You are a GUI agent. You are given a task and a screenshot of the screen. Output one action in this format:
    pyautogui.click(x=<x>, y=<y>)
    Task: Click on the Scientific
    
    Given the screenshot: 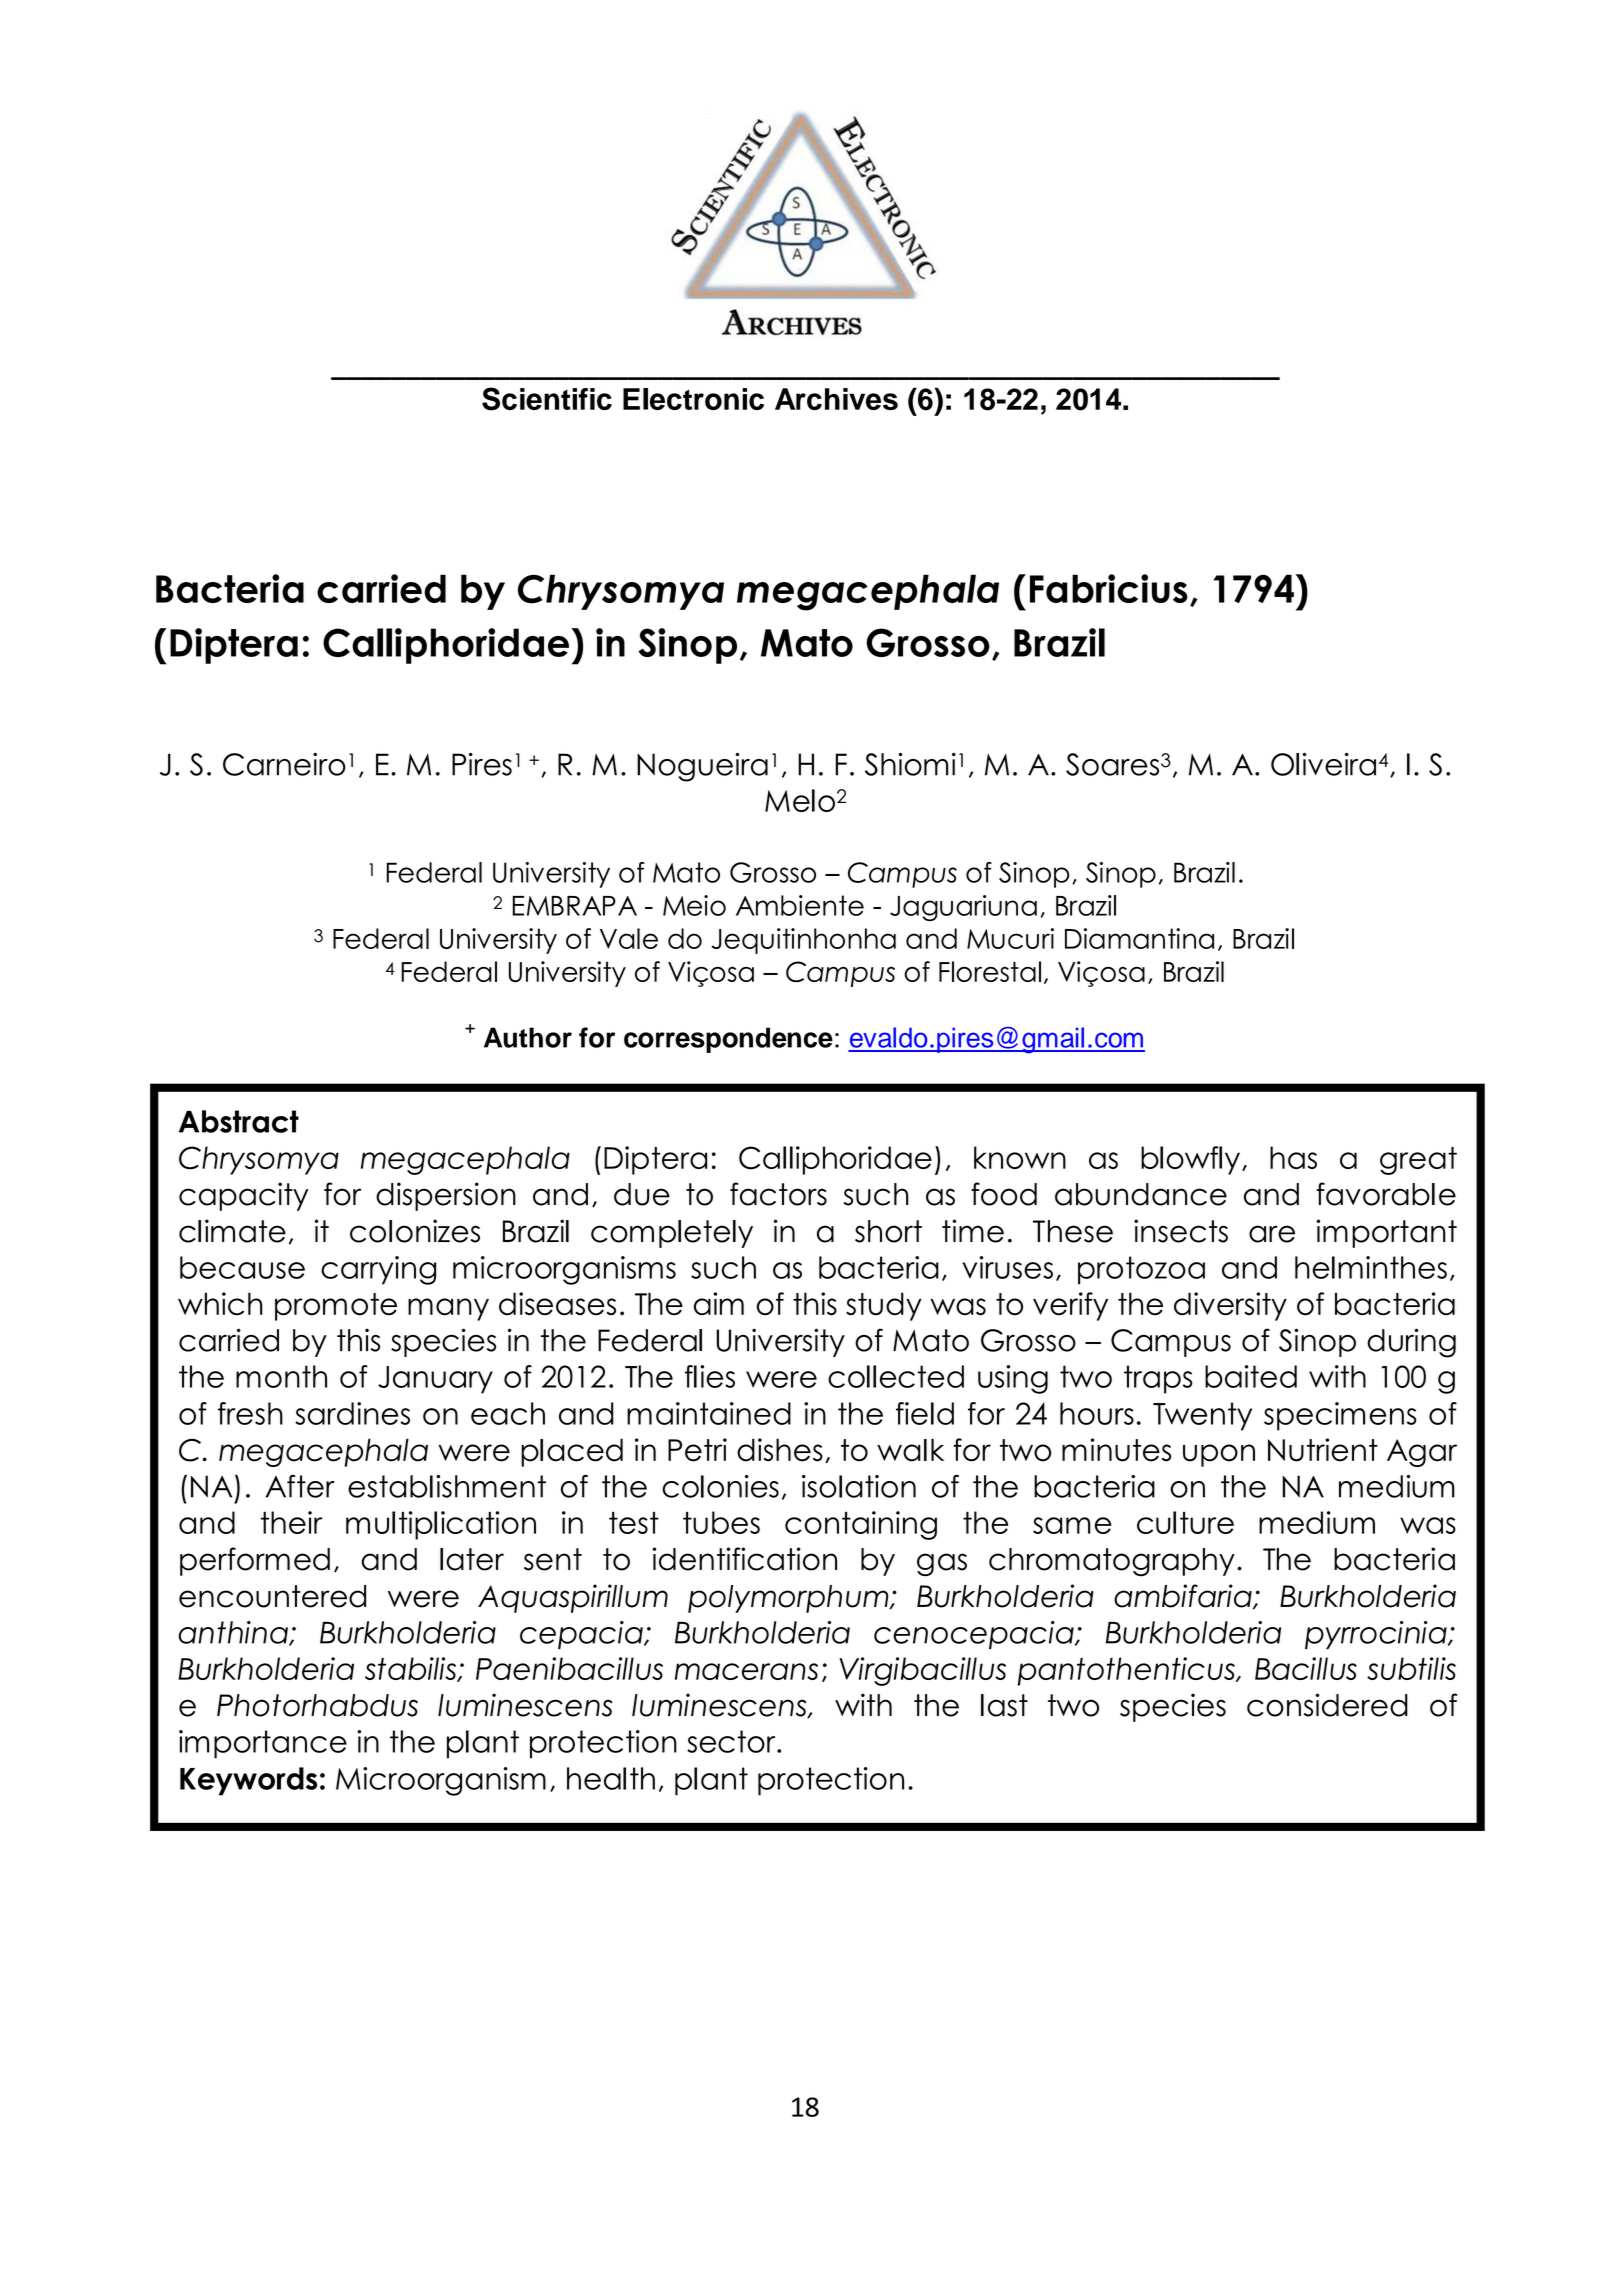 What is the action you would take?
    pyautogui.click(x=547, y=399)
